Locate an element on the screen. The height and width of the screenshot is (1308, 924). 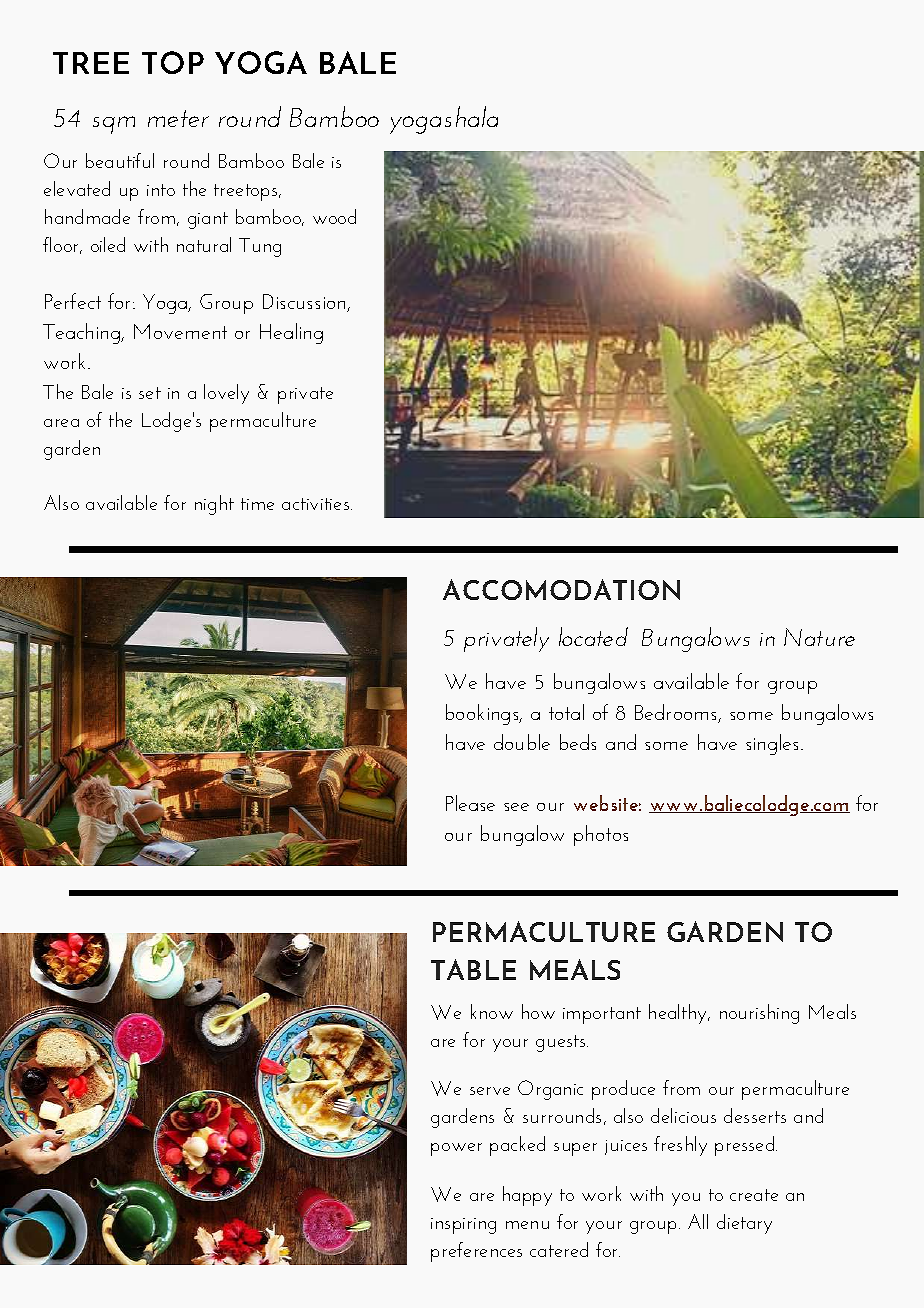
wood is located at coordinates (334, 216).
